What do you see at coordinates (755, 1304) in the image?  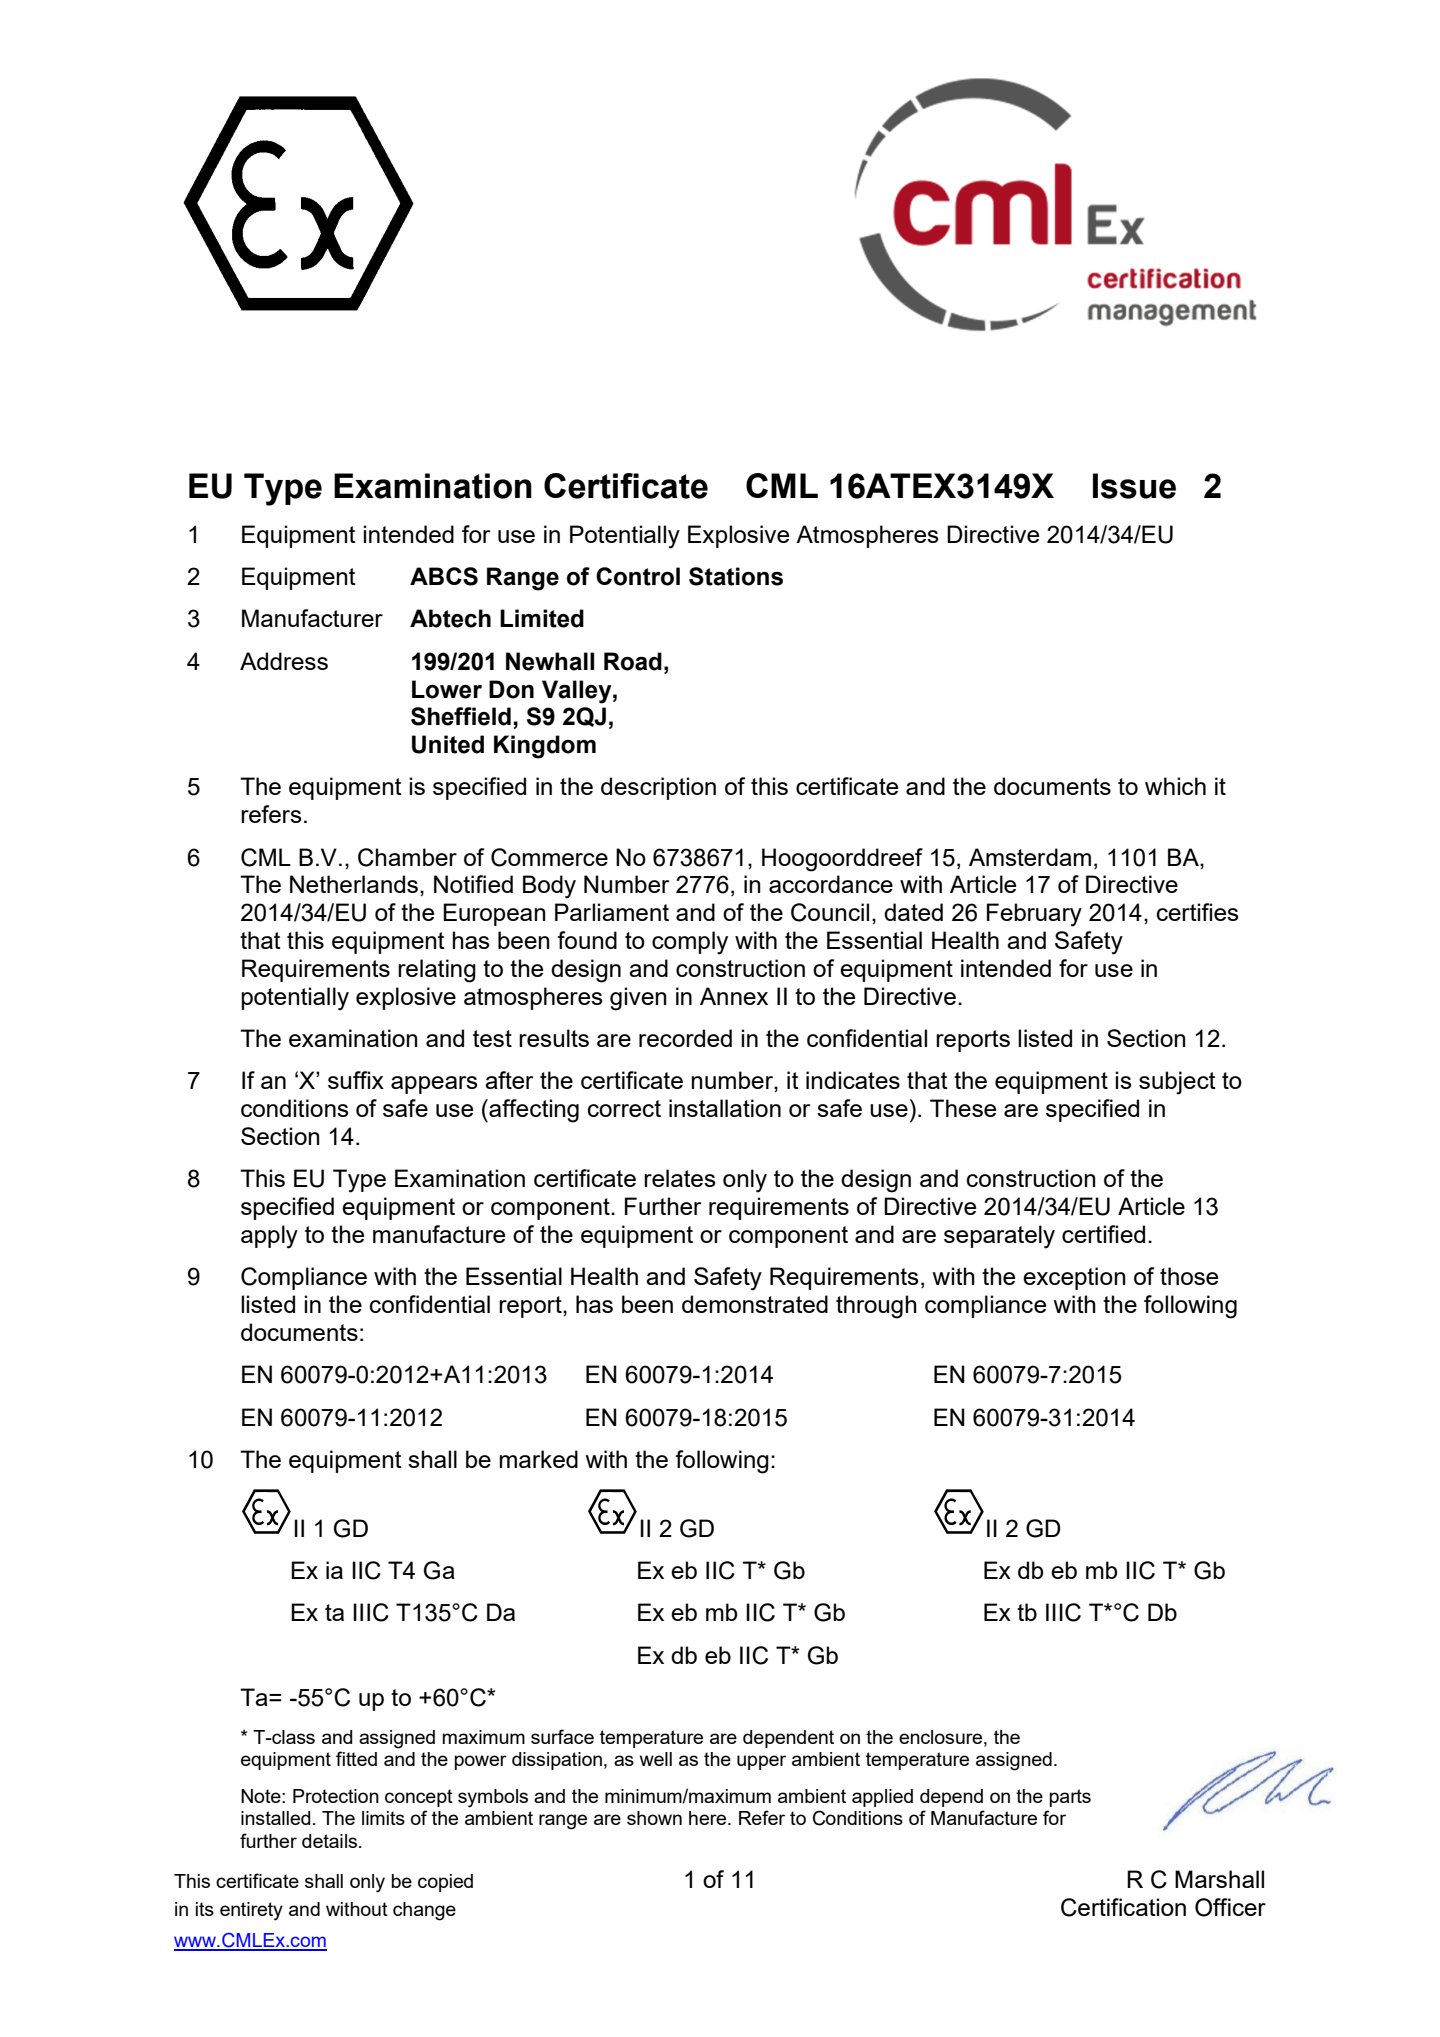 I see `demonstrated` at bounding box center [755, 1304].
